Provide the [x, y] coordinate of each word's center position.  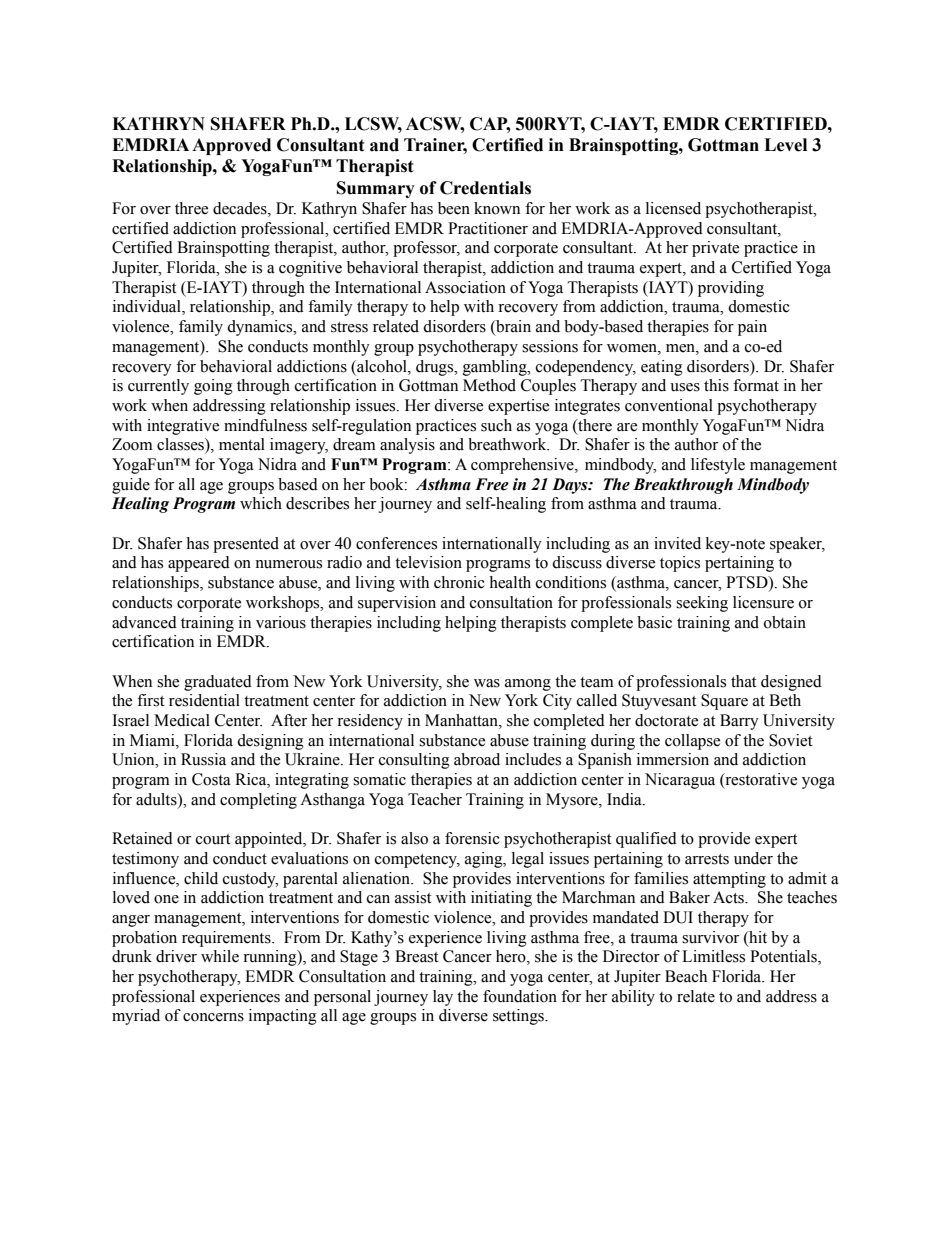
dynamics [261, 328]
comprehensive [523, 466]
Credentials [485, 188]
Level [785, 145]
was [487, 683]
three [191, 208]
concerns [213, 1017]
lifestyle [718, 466]
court [213, 839]
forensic [472, 838]
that [743, 681]
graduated [218, 683]
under [753, 858]
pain [752, 328]
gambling [496, 368]
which [261, 503]
